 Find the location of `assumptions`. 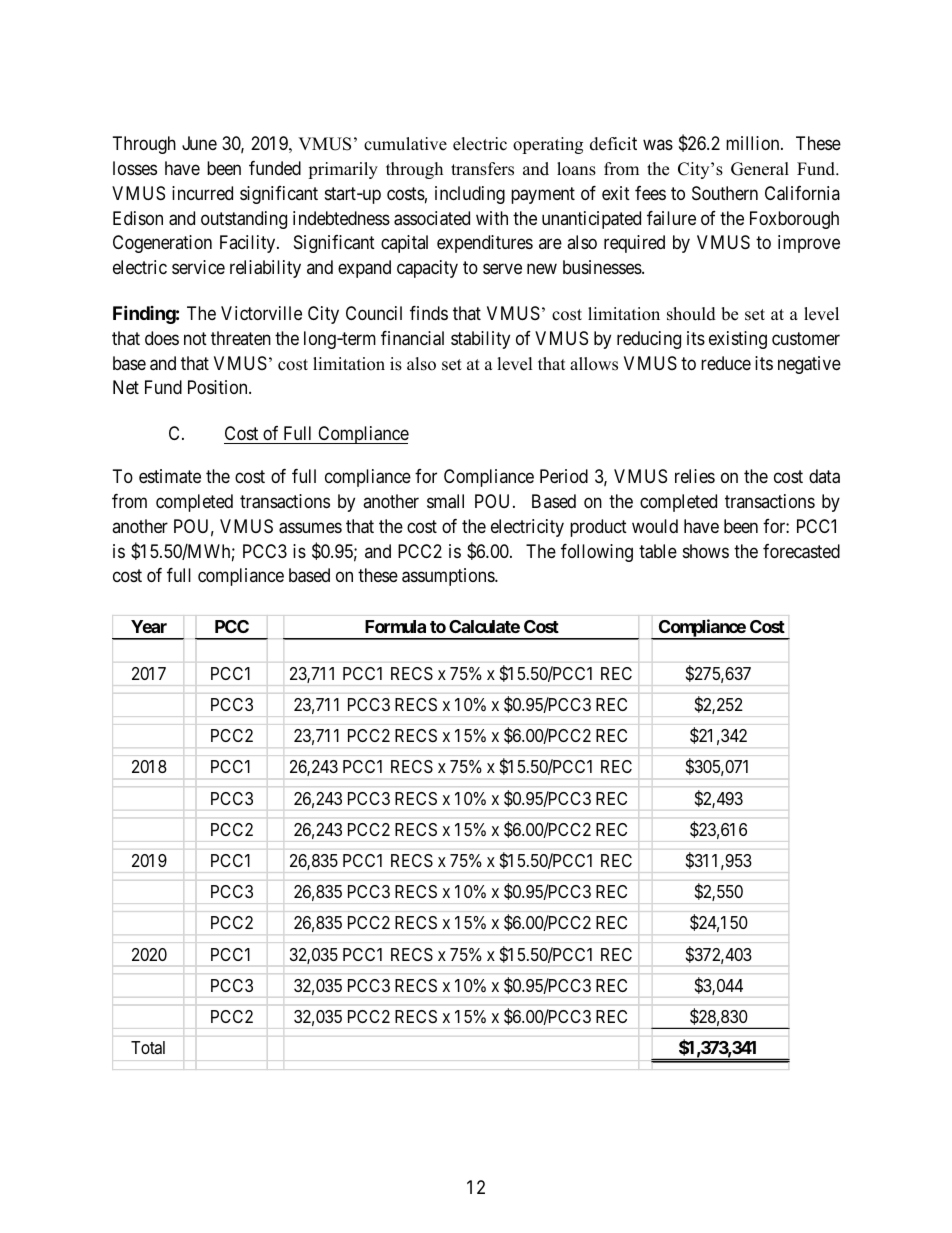

assumptions is located at coordinates (449, 577).
